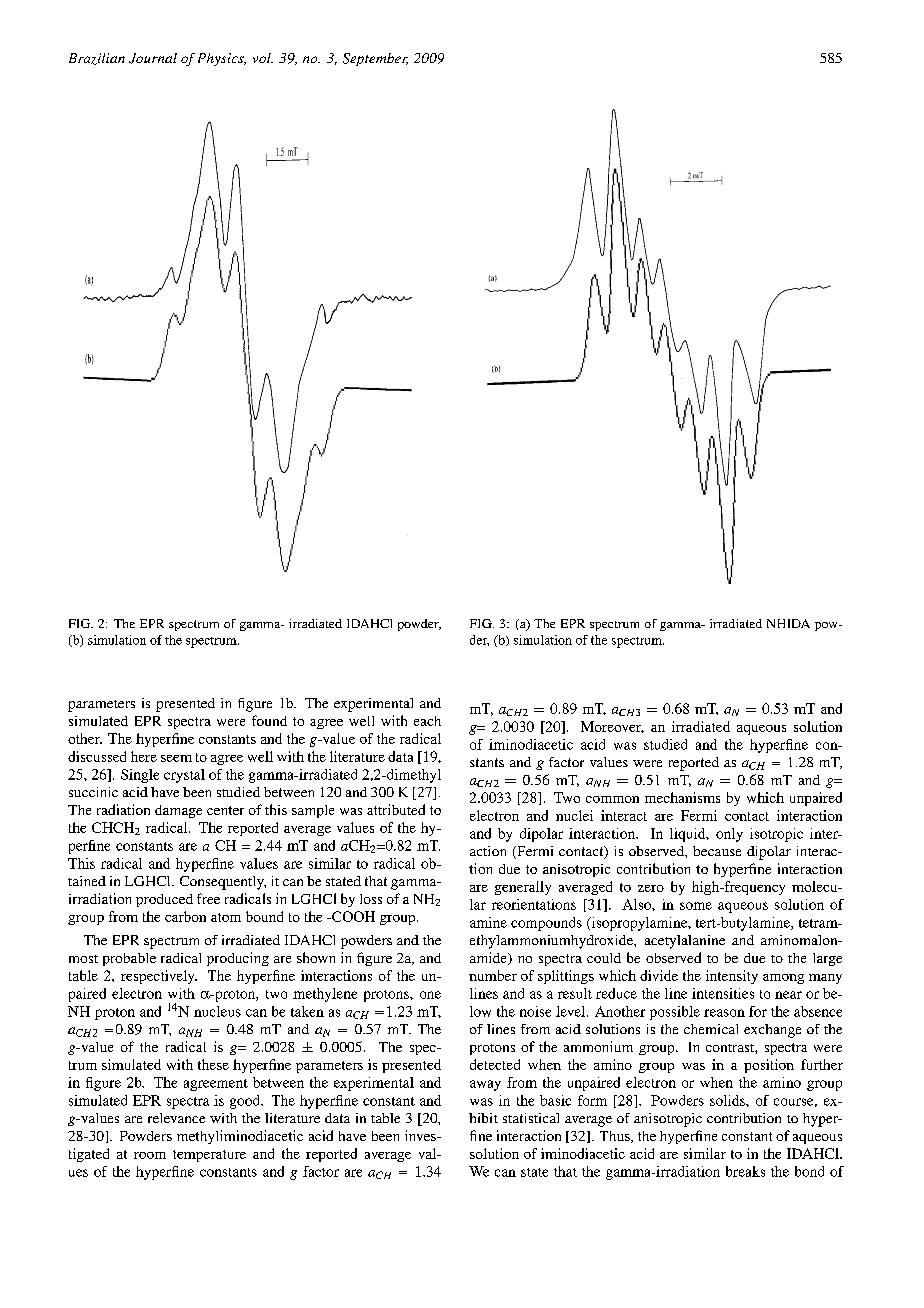  What do you see at coordinates (523, 888) in the screenshot?
I see `generally` at bounding box center [523, 888].
